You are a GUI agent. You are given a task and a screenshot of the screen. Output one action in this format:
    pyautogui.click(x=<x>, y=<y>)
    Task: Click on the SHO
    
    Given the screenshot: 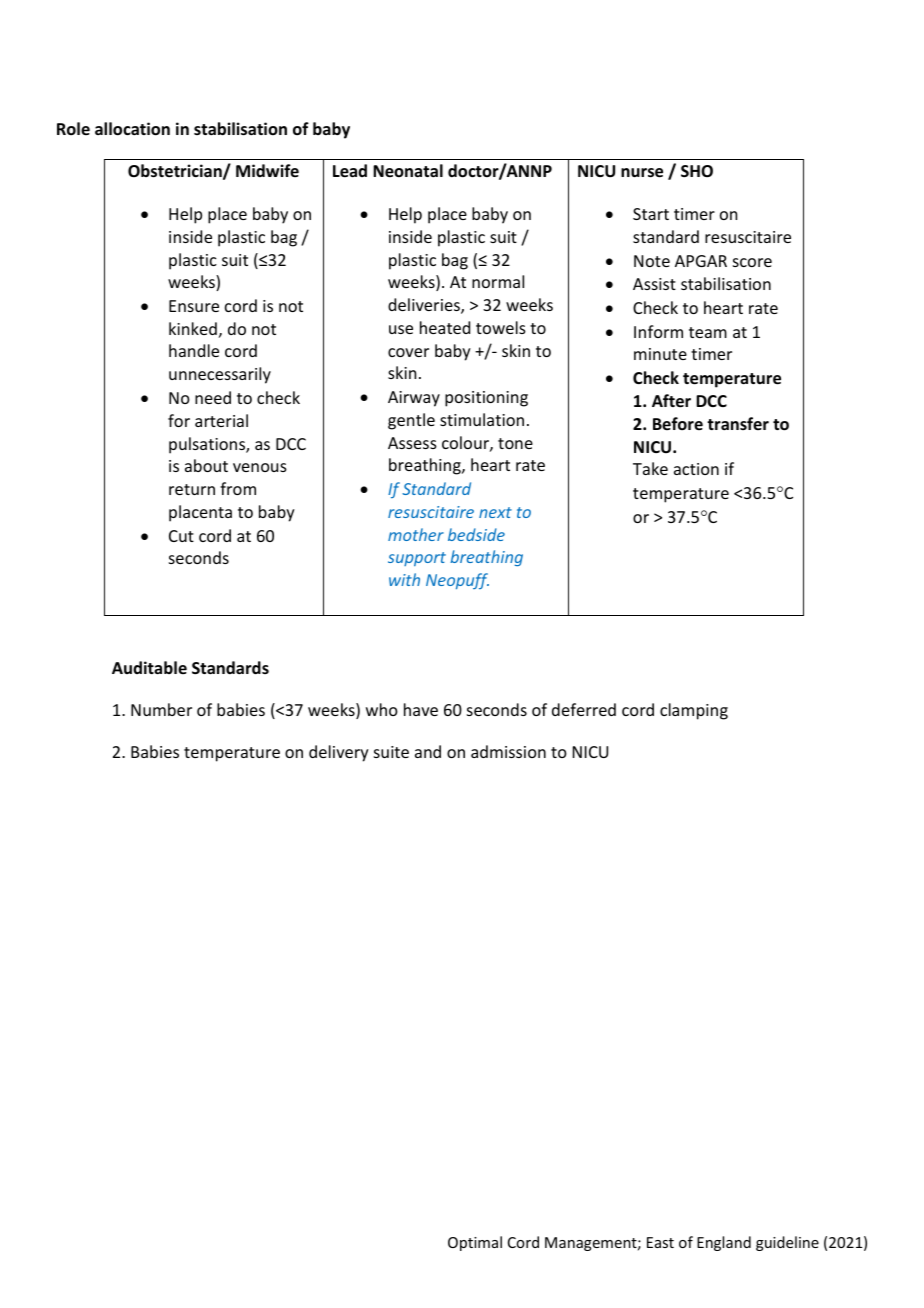 What is the action you would take?
    pyautogui.click(x=697, y=171)
